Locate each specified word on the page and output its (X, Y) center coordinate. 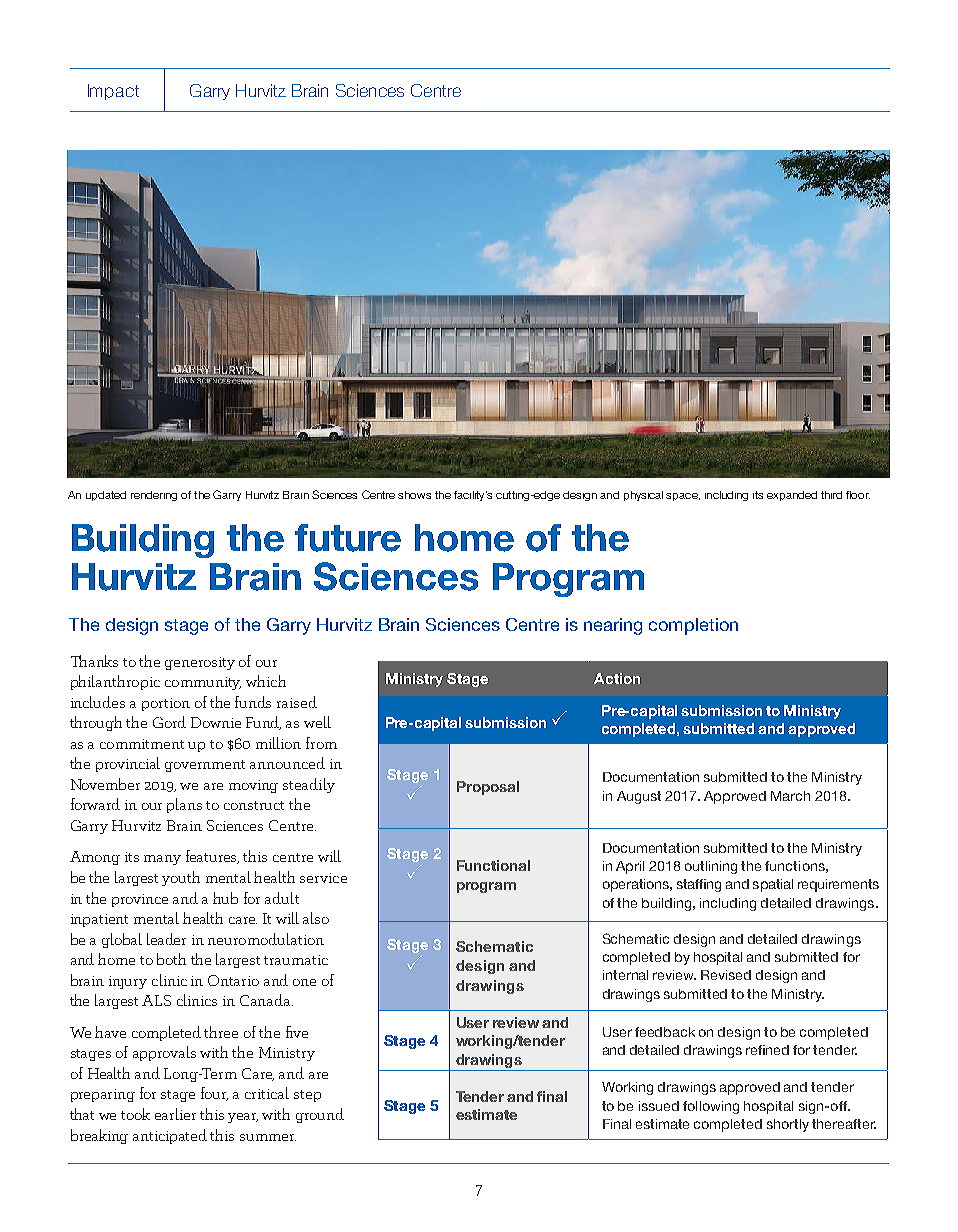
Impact (113, 92)
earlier (175, 1114)
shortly (788, 1125)
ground (320, 1115)
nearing (613, 626)
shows (414, 495)
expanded (792, 496)
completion (693, 626)
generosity (200, 663)
